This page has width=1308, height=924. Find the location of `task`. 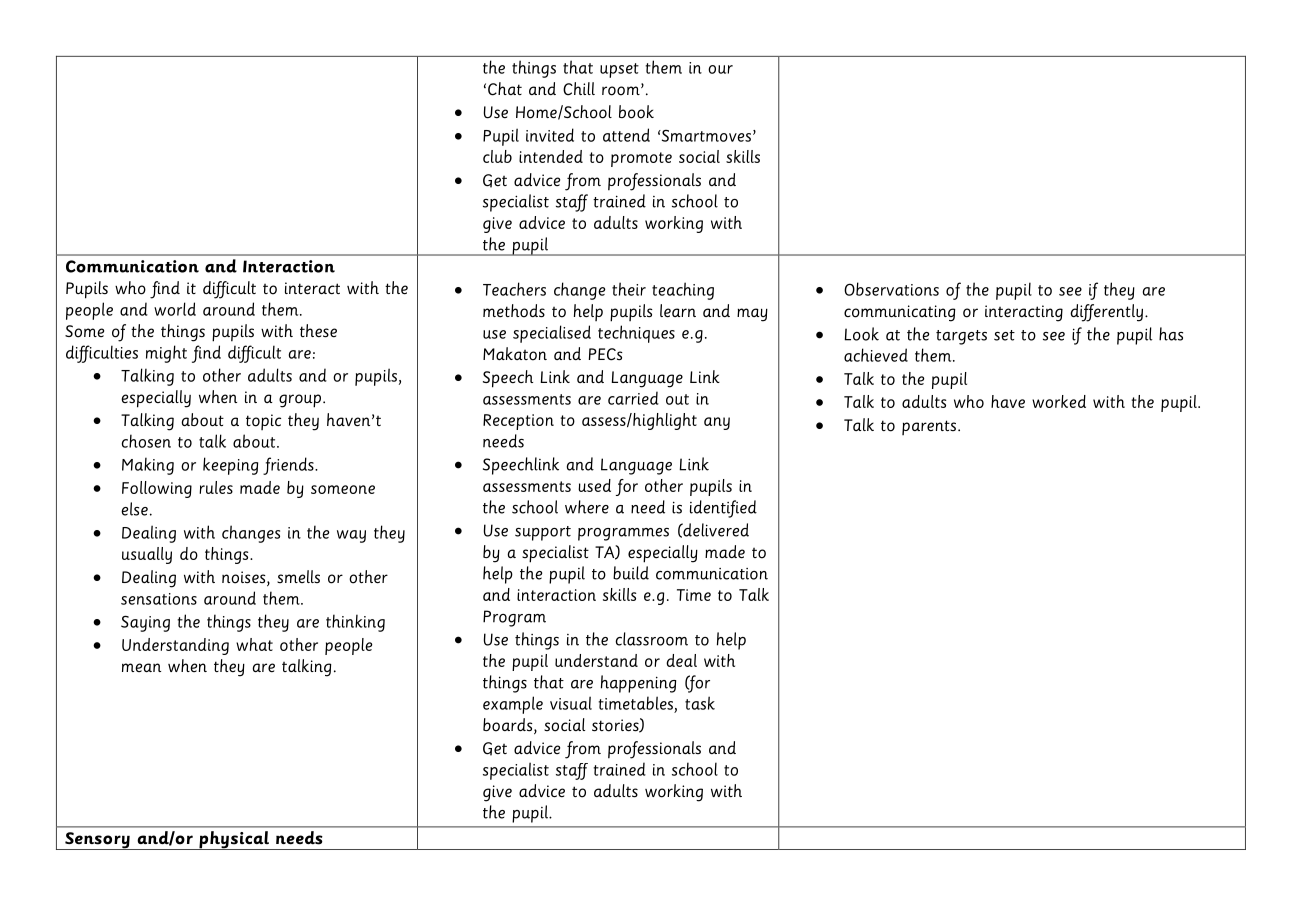

task is located at coordinates (700, 703).
